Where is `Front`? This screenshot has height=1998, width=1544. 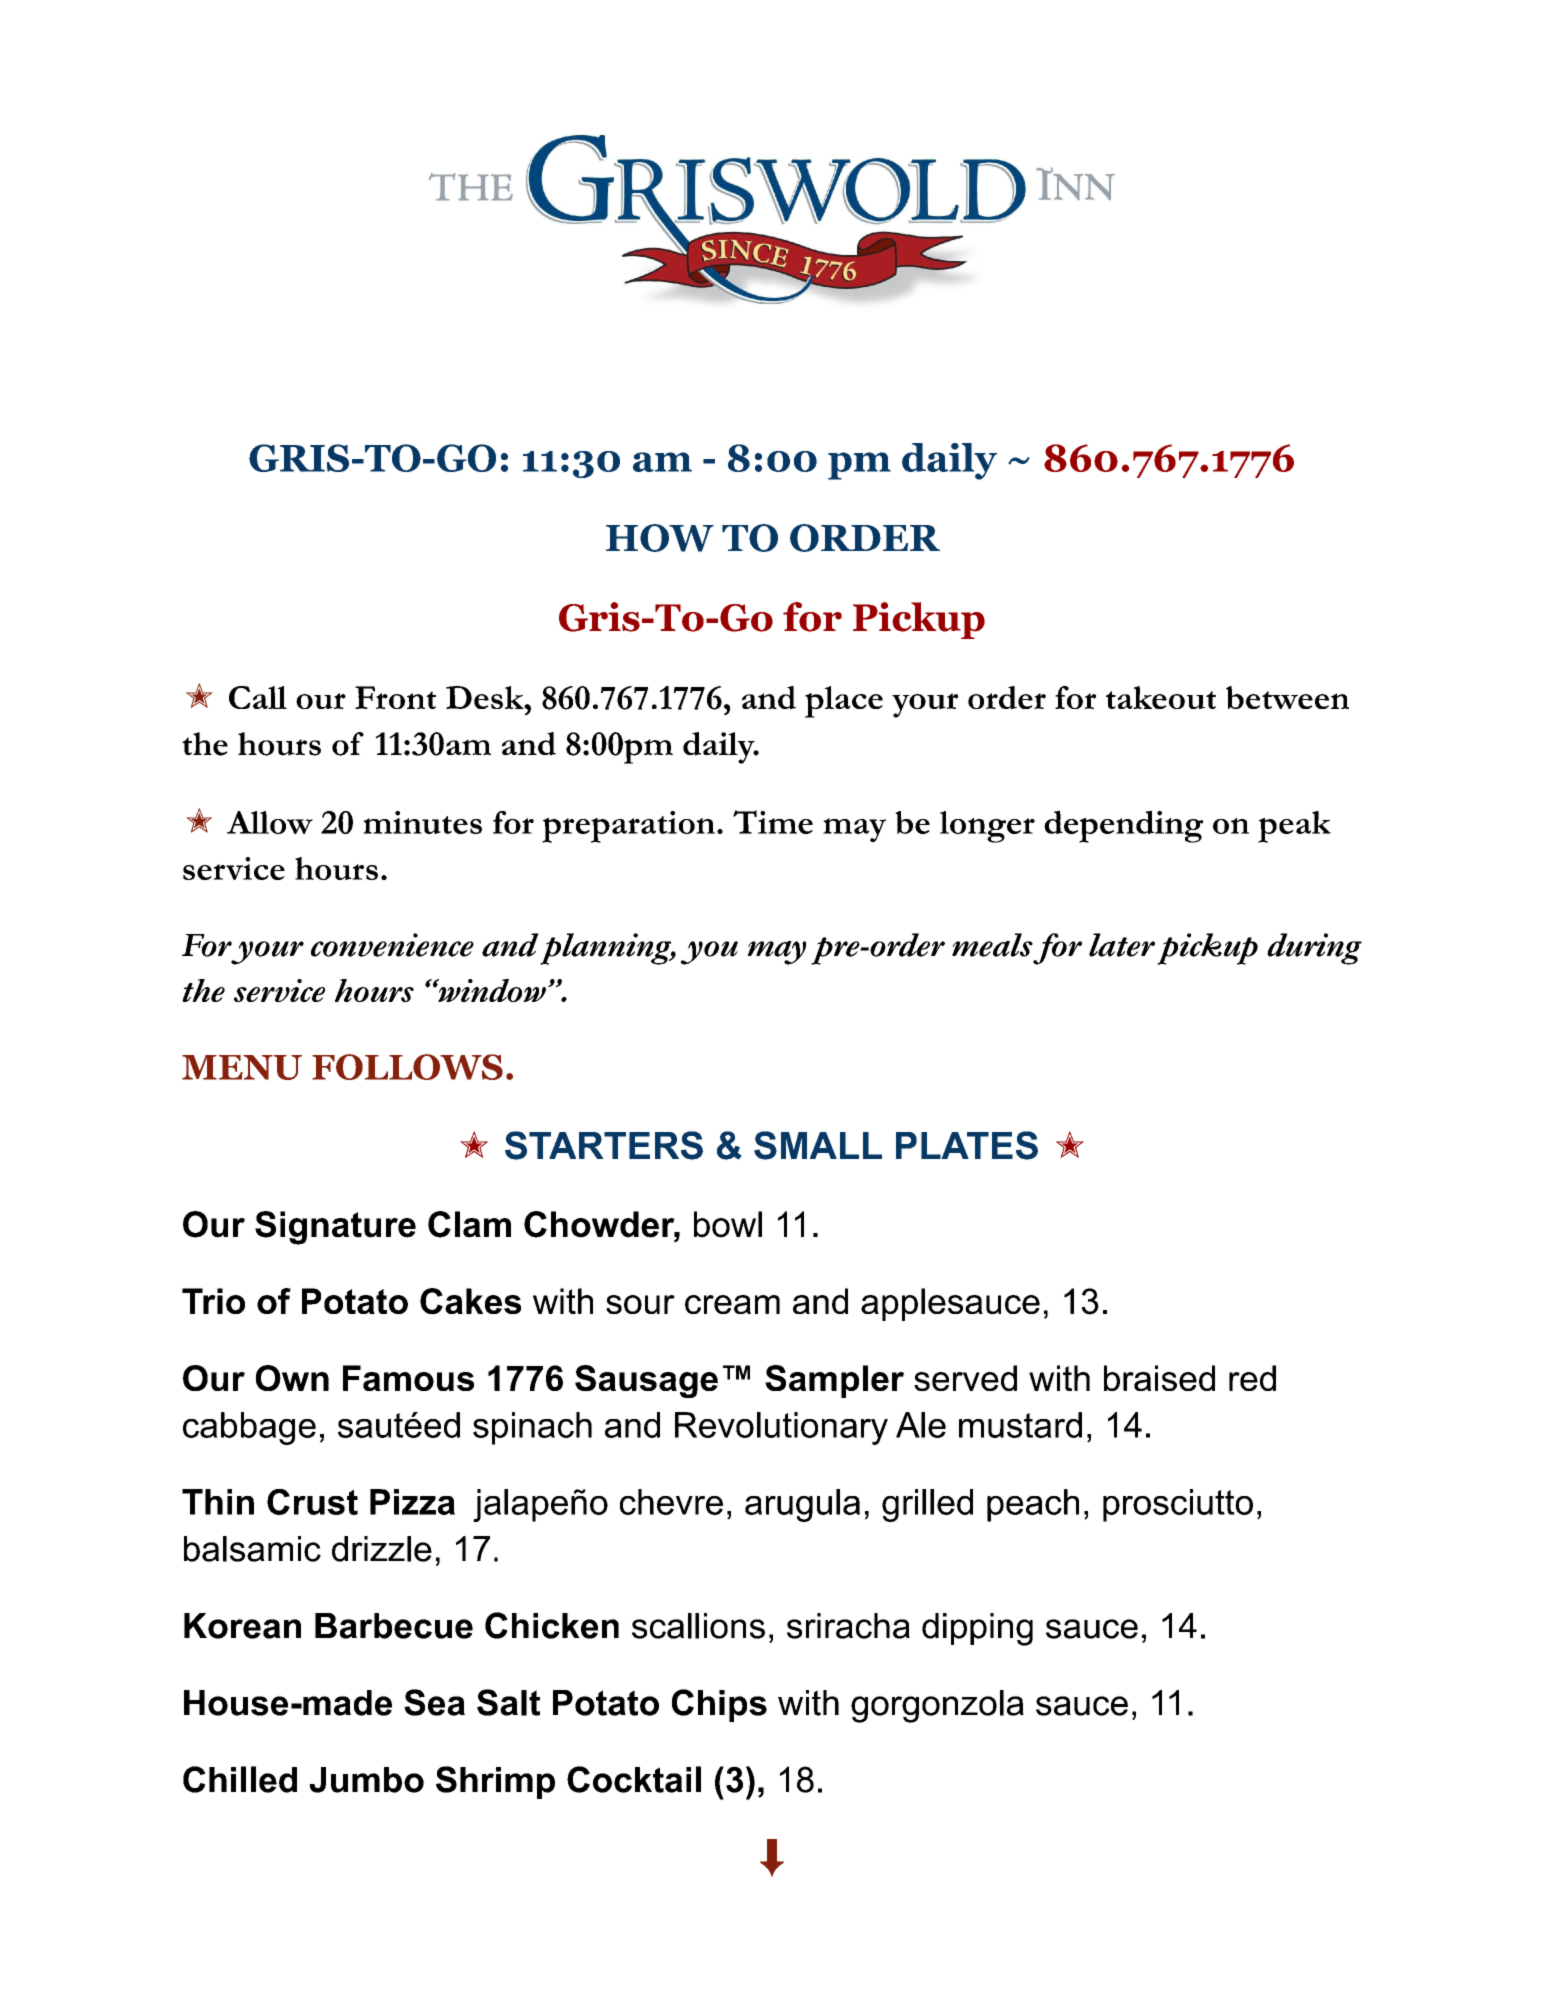
Front is located at coordinates (395, 697).
